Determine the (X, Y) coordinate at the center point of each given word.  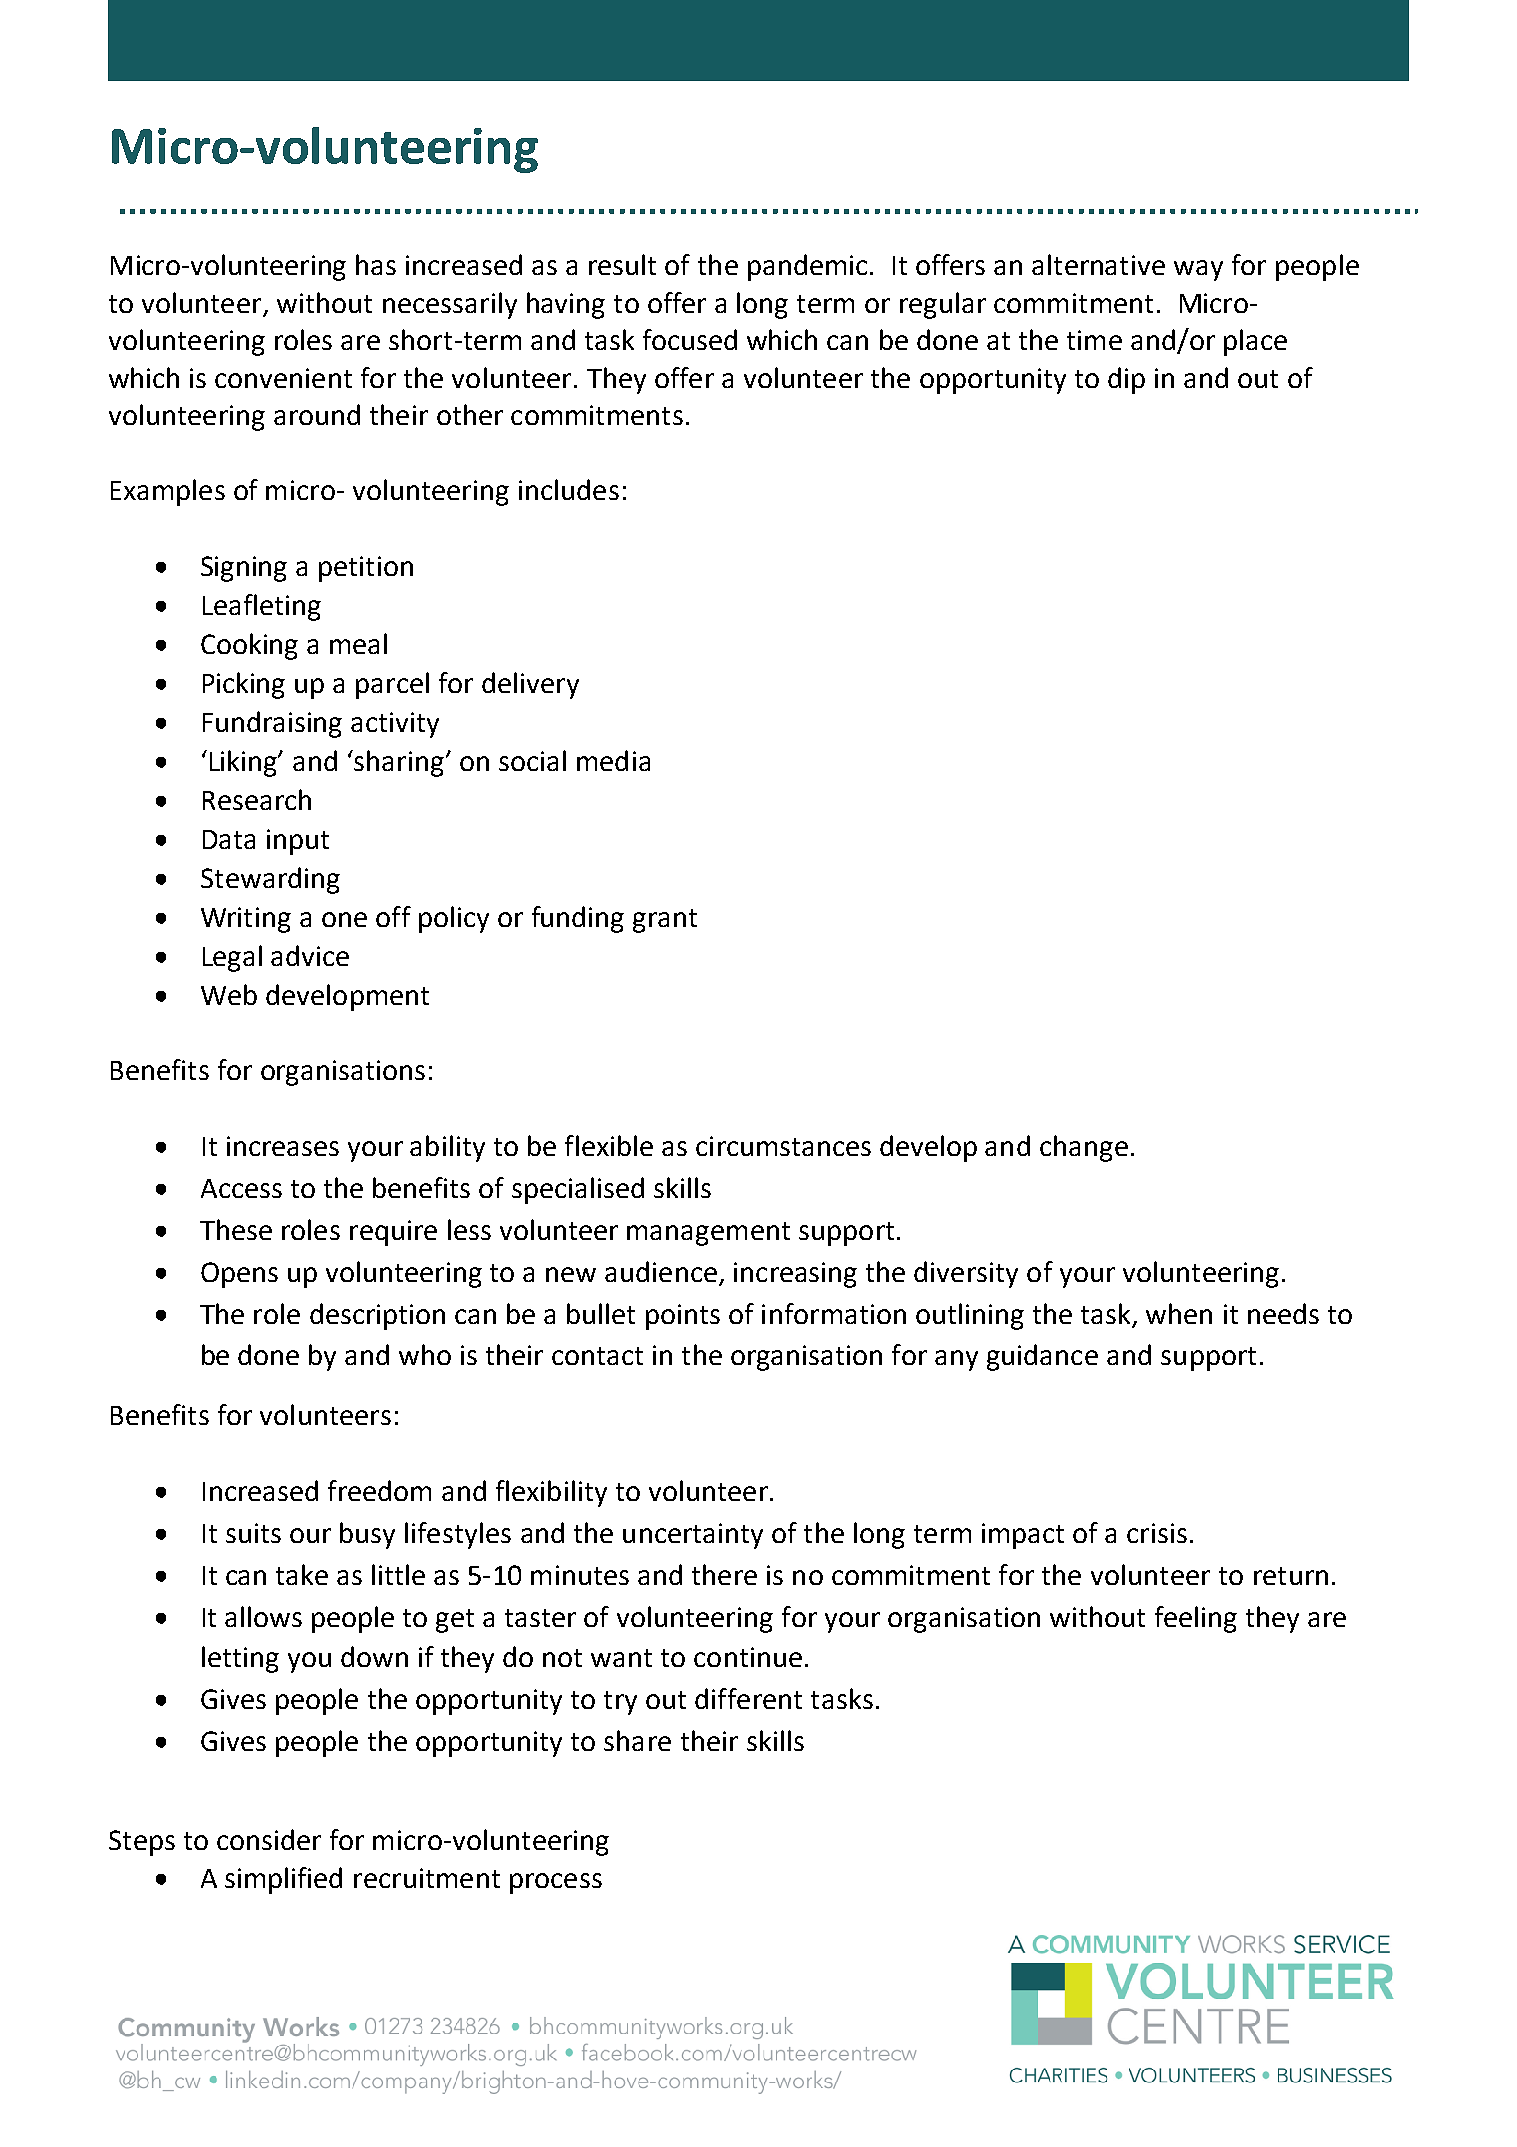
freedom (379, 1490)
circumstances (783, 1146)
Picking (244, 685)
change (1084, 1148)
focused (690, 339)
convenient (283, 378)
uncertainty (693, 1536)
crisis (1157, 1533)
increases (283, 1146)
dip (1126, 380)
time (1094, 340)
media (613, 760)
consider (269, 1839)
